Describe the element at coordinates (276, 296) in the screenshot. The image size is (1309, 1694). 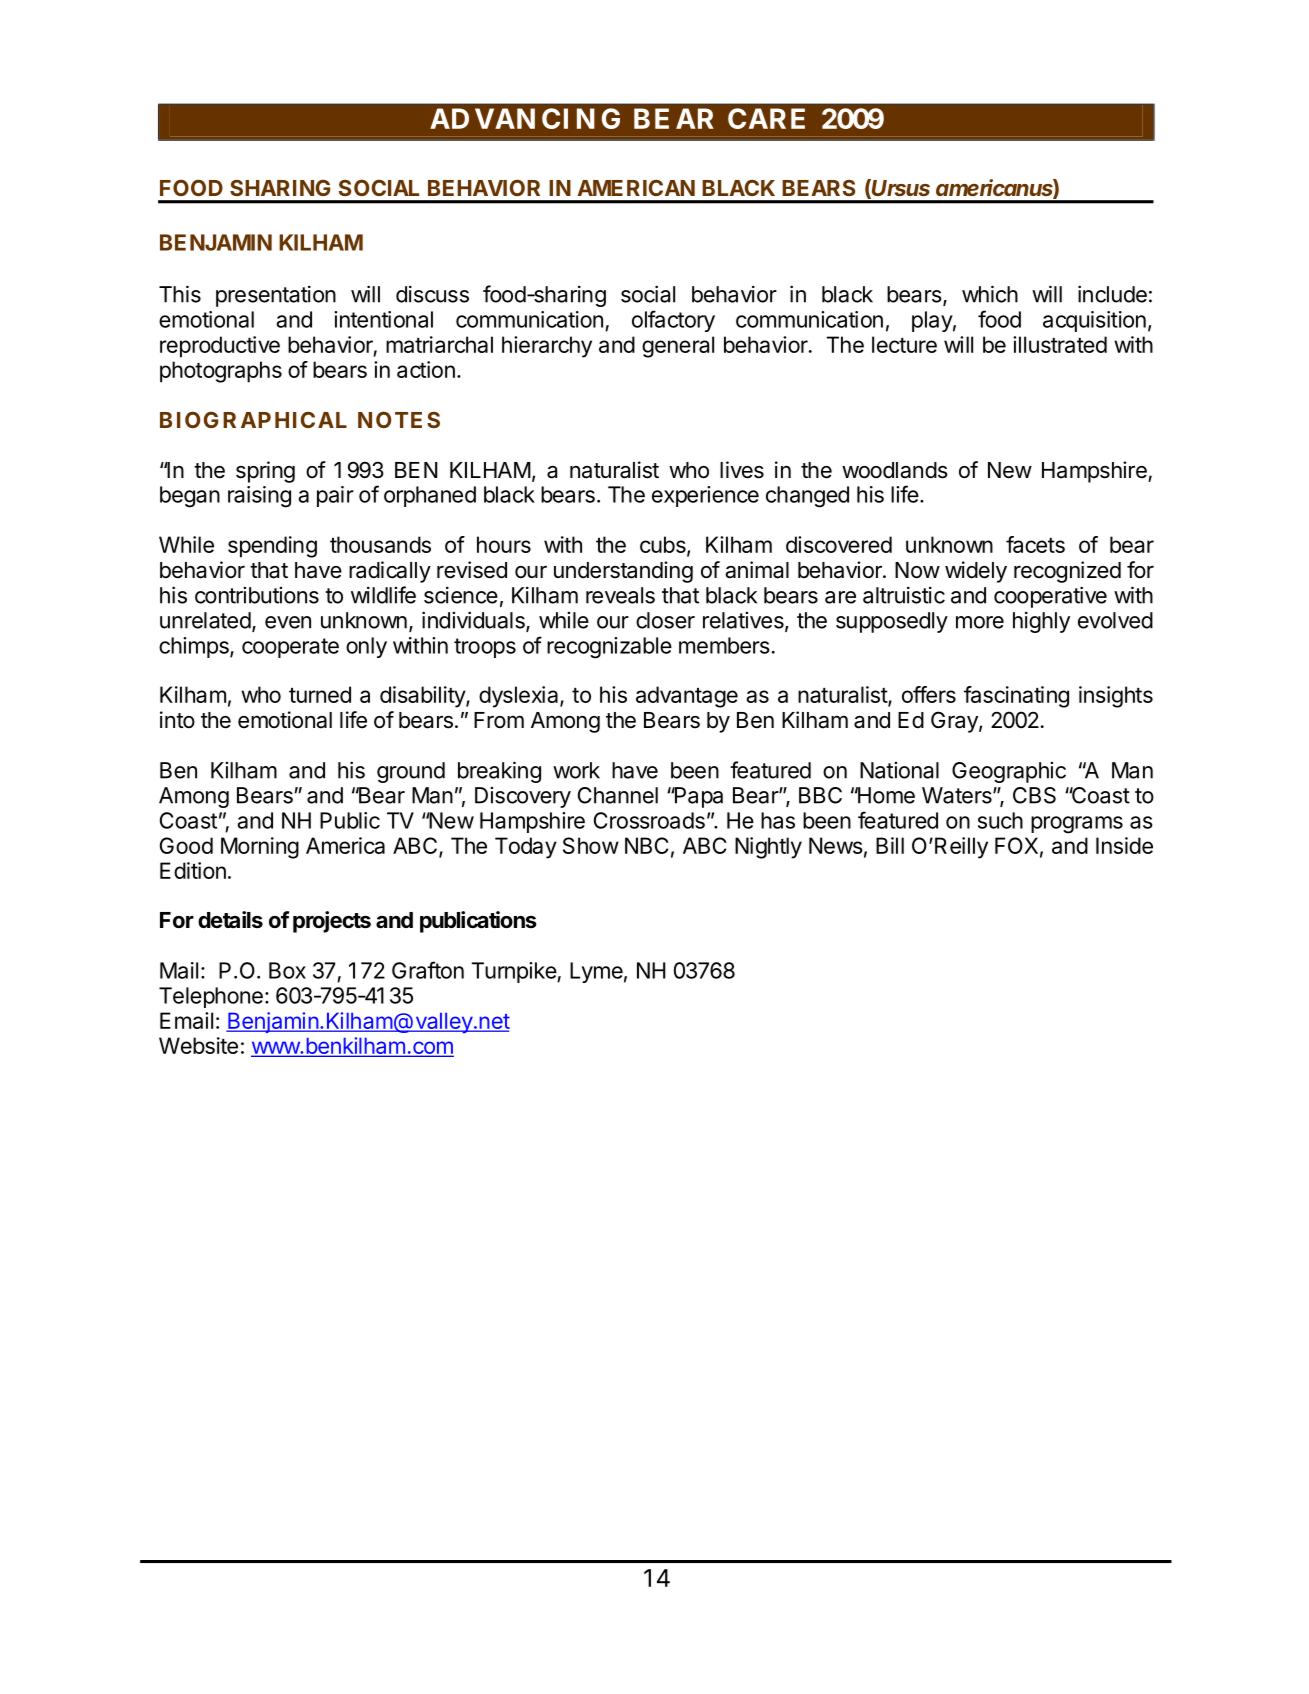
I see `presentation` at that location.
